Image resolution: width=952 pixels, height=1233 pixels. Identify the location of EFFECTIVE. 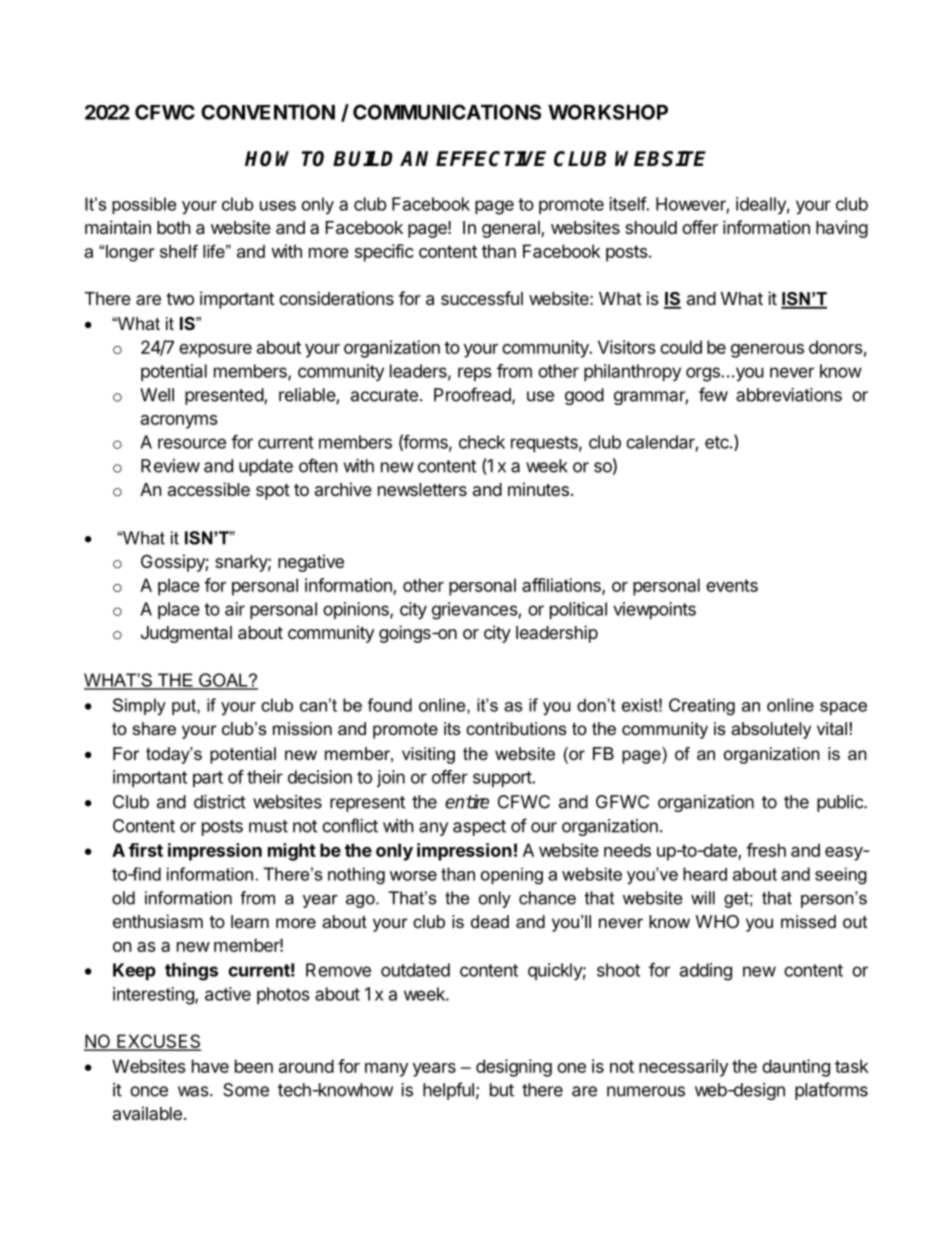
(491, 159).
